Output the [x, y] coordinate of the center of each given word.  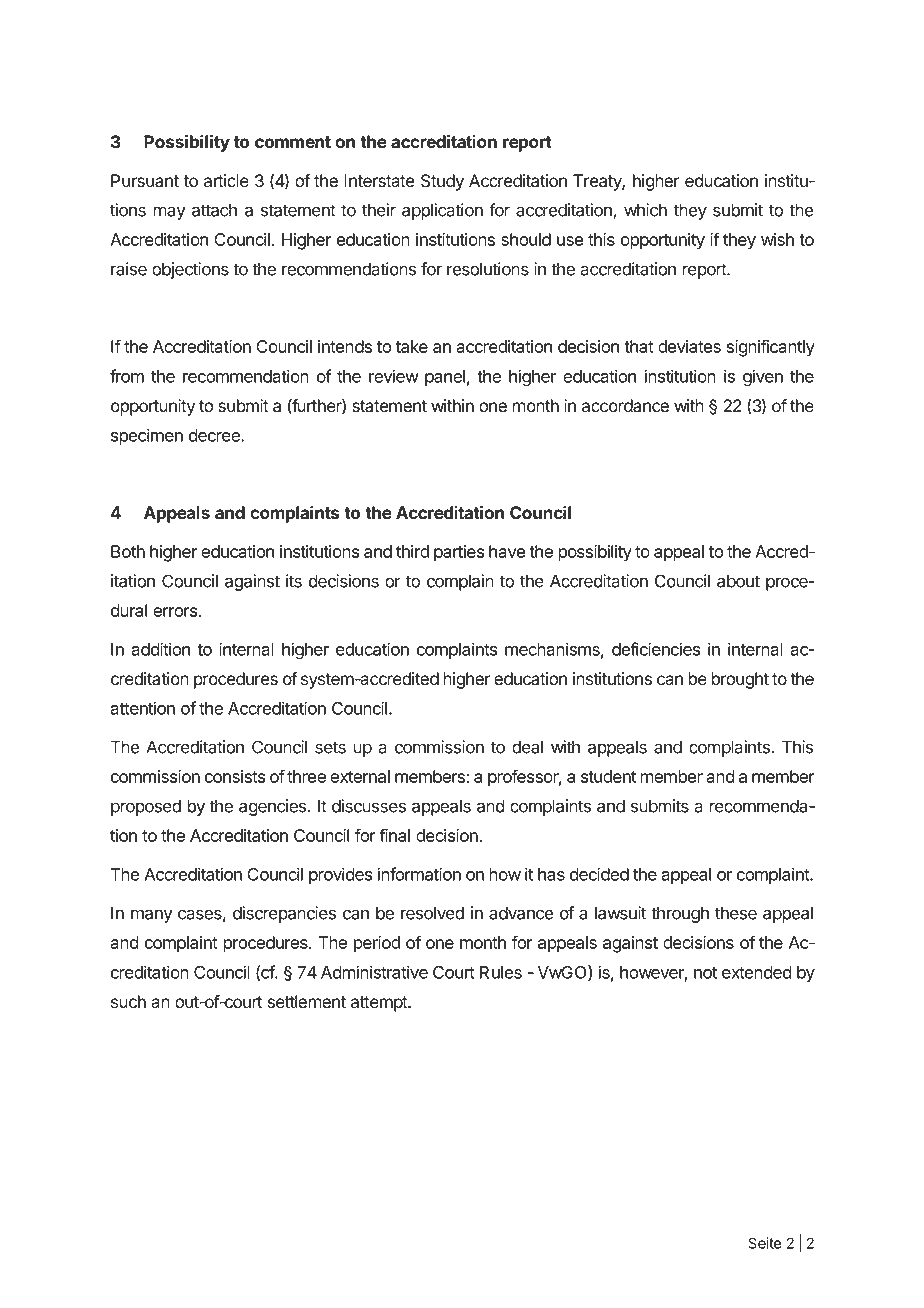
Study [442, 182]
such [128, 1002]
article [226, 181]
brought [740, 680]
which [645, 210]
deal [527, 747]
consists [235, 776]
